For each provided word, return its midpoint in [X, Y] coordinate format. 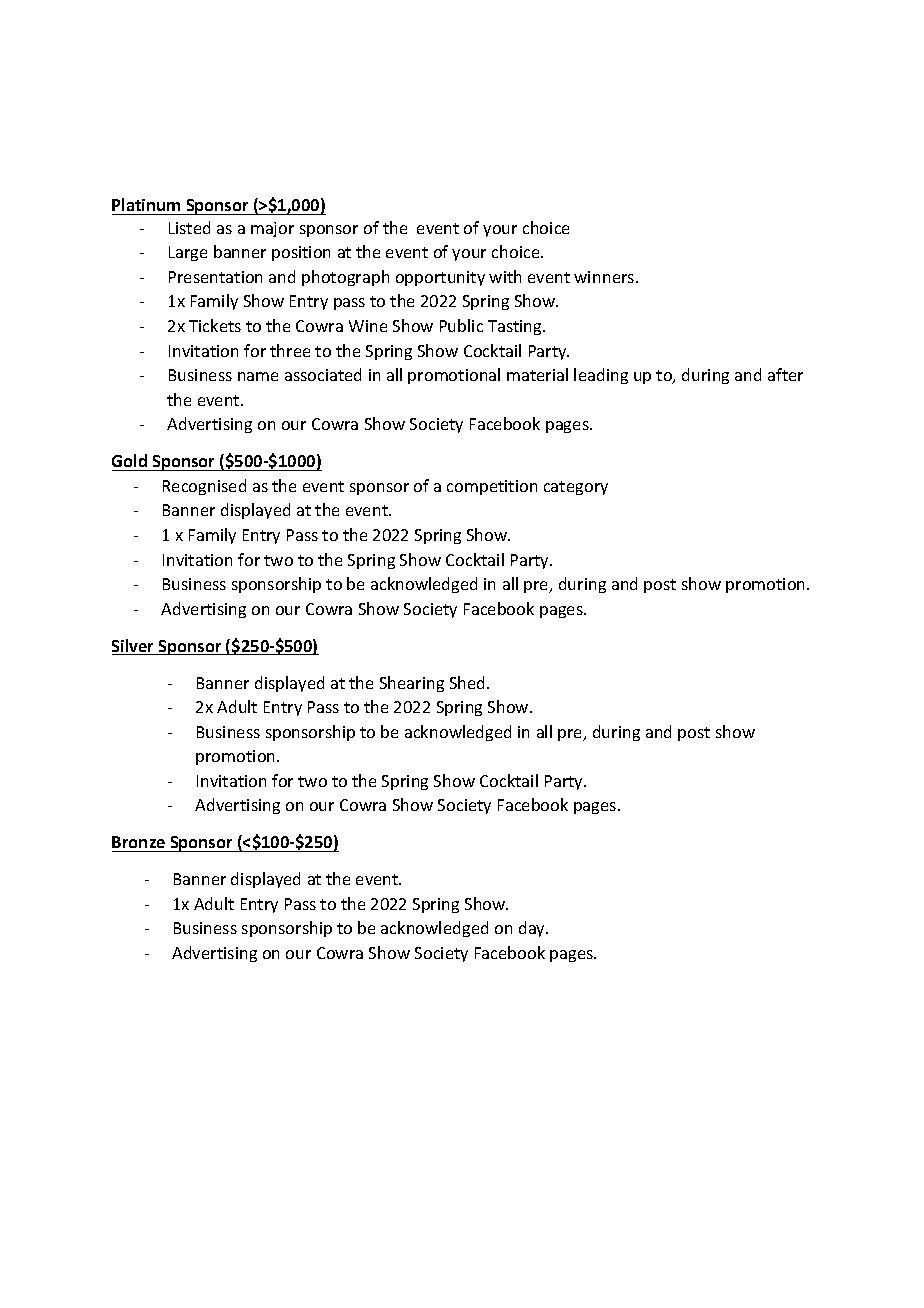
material [537, 374]
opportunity [440, 278]
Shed [469, 682]
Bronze [138, 842]
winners [605, 277]
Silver [134, 647]
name [258, 376]
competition [492, 487]
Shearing [412, 684]
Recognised [204, 487]
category [576, 488]
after [785, 374]
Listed [189, 227]
